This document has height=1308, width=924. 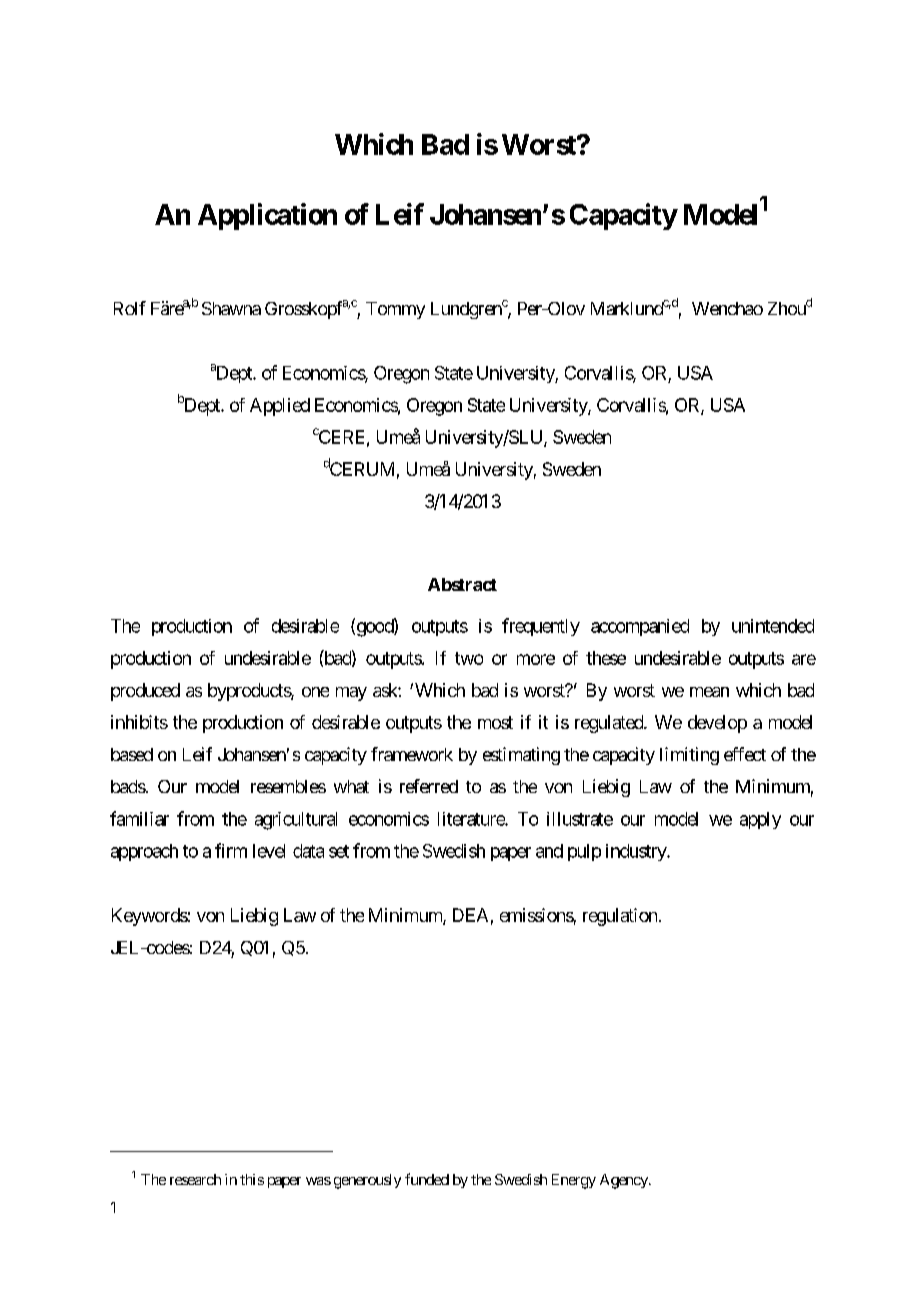 What do you see at coordinates (637, 852) in the document?
I see `industry` at bounding box center [637, 852].
